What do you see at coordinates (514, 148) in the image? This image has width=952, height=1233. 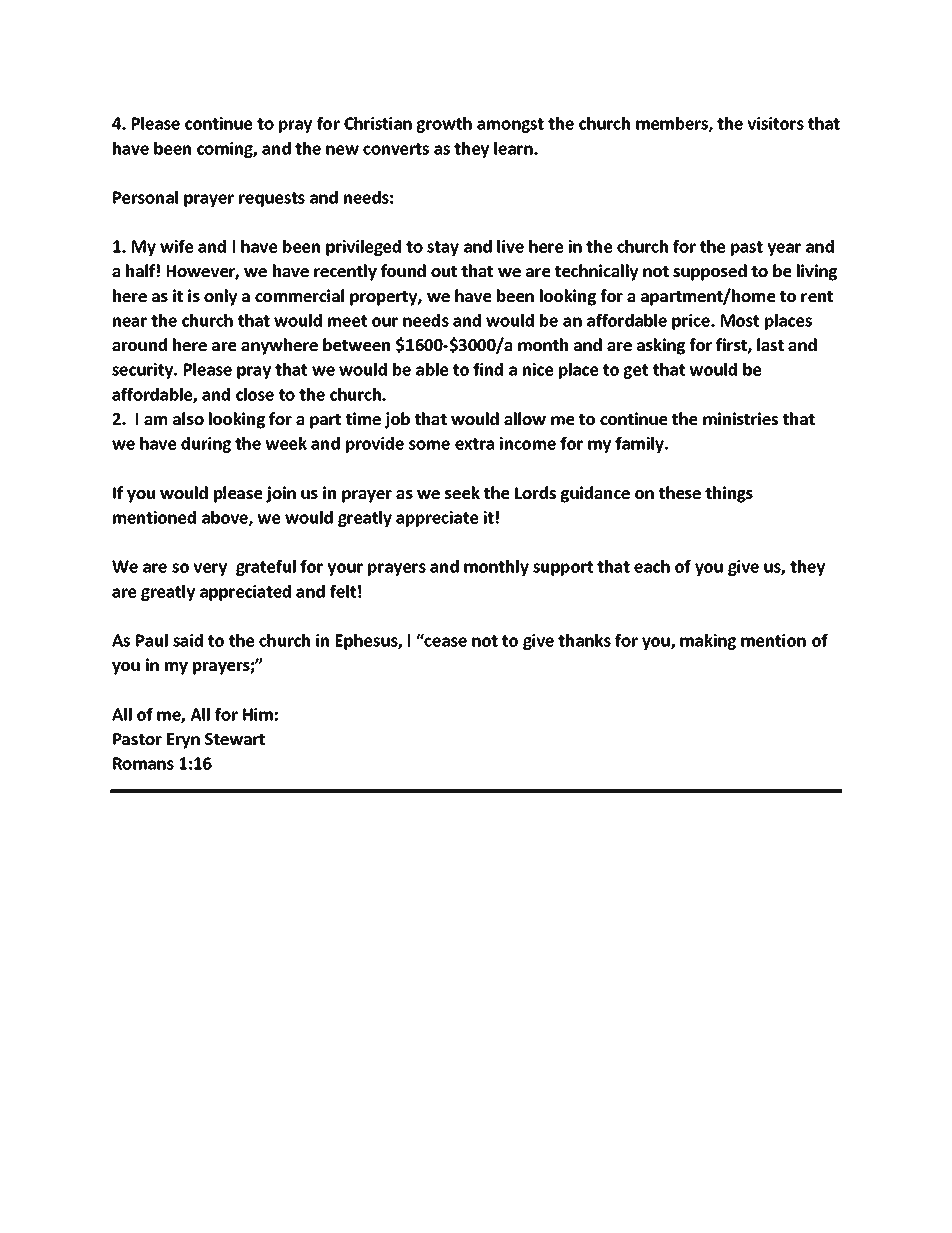 I see `learn` at bounding box center [514, 148].
